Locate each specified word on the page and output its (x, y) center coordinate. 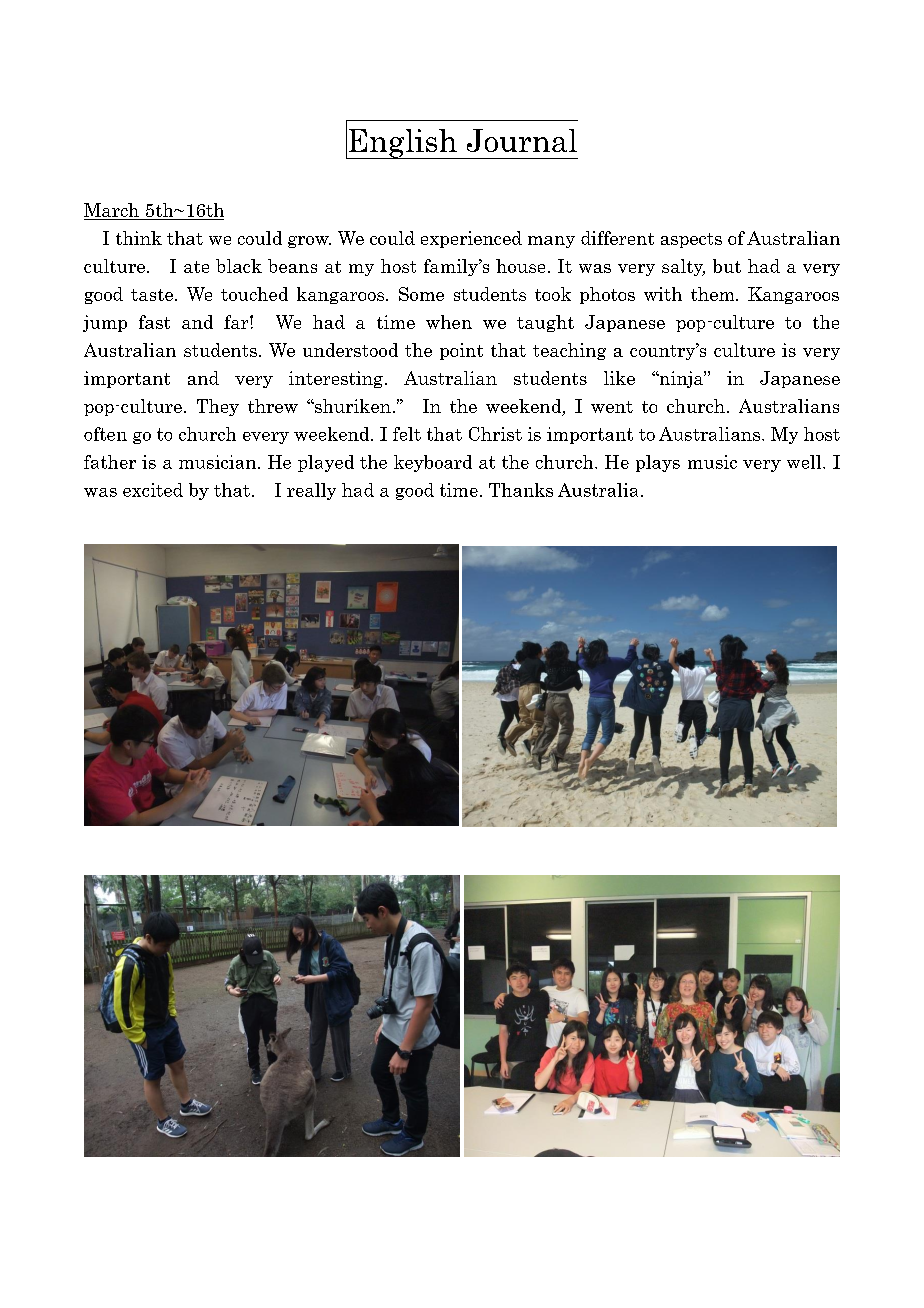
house (520, 266)
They (218, 407)
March (113, 211)
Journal (522, 140)
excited (153, 490)
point (461, 351)
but (727, 266)
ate (196, 267)
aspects (691, 240)
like (619, 378)
